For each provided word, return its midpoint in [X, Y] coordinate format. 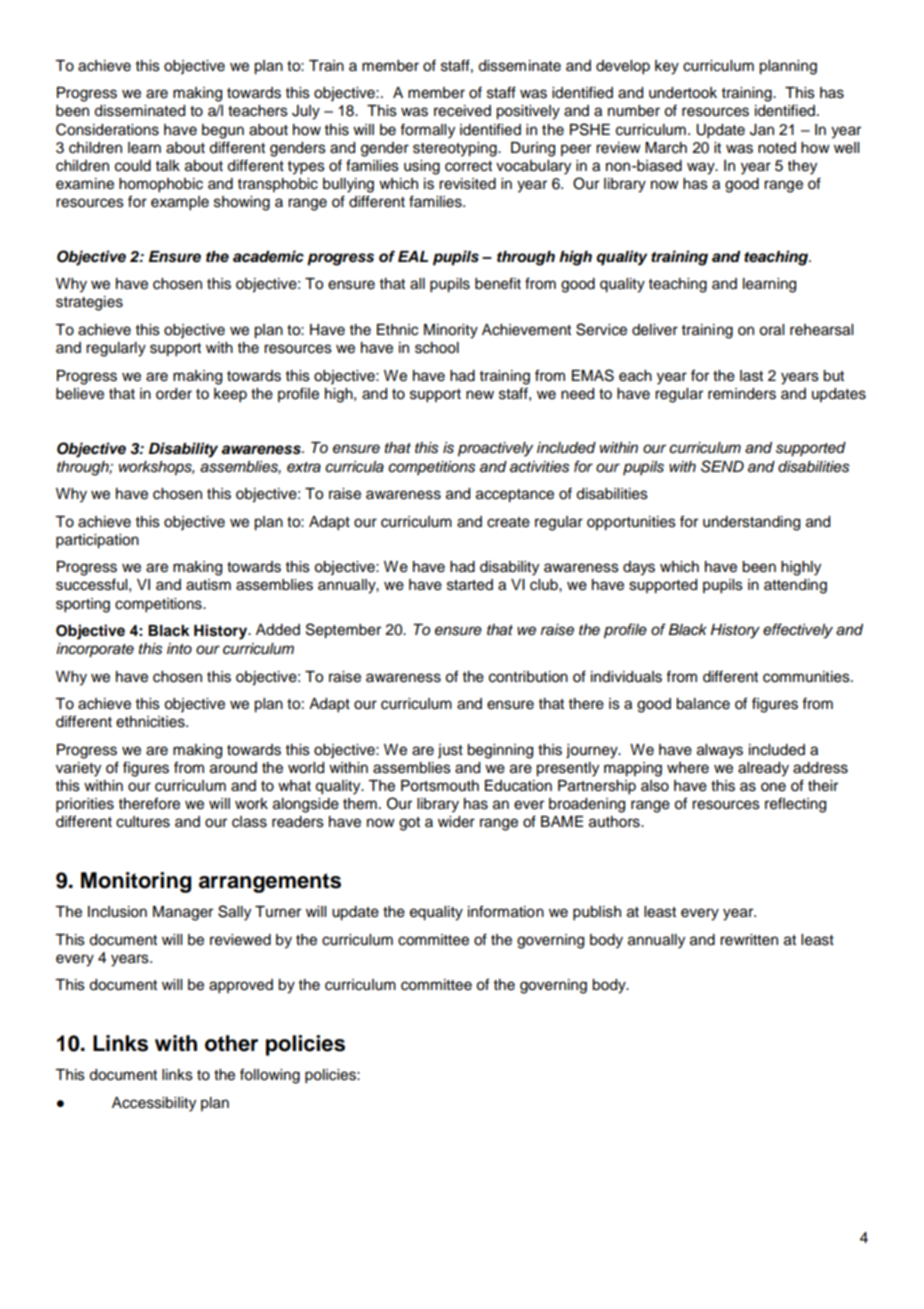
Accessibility [154, 1104]
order [174, 394]
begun [223, 131]
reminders [742, 394]
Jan [762, 130]
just [450, 751]
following [270, 1076]
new [480, 395]
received [462, 111]
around [233, 768]
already [763, 769]
